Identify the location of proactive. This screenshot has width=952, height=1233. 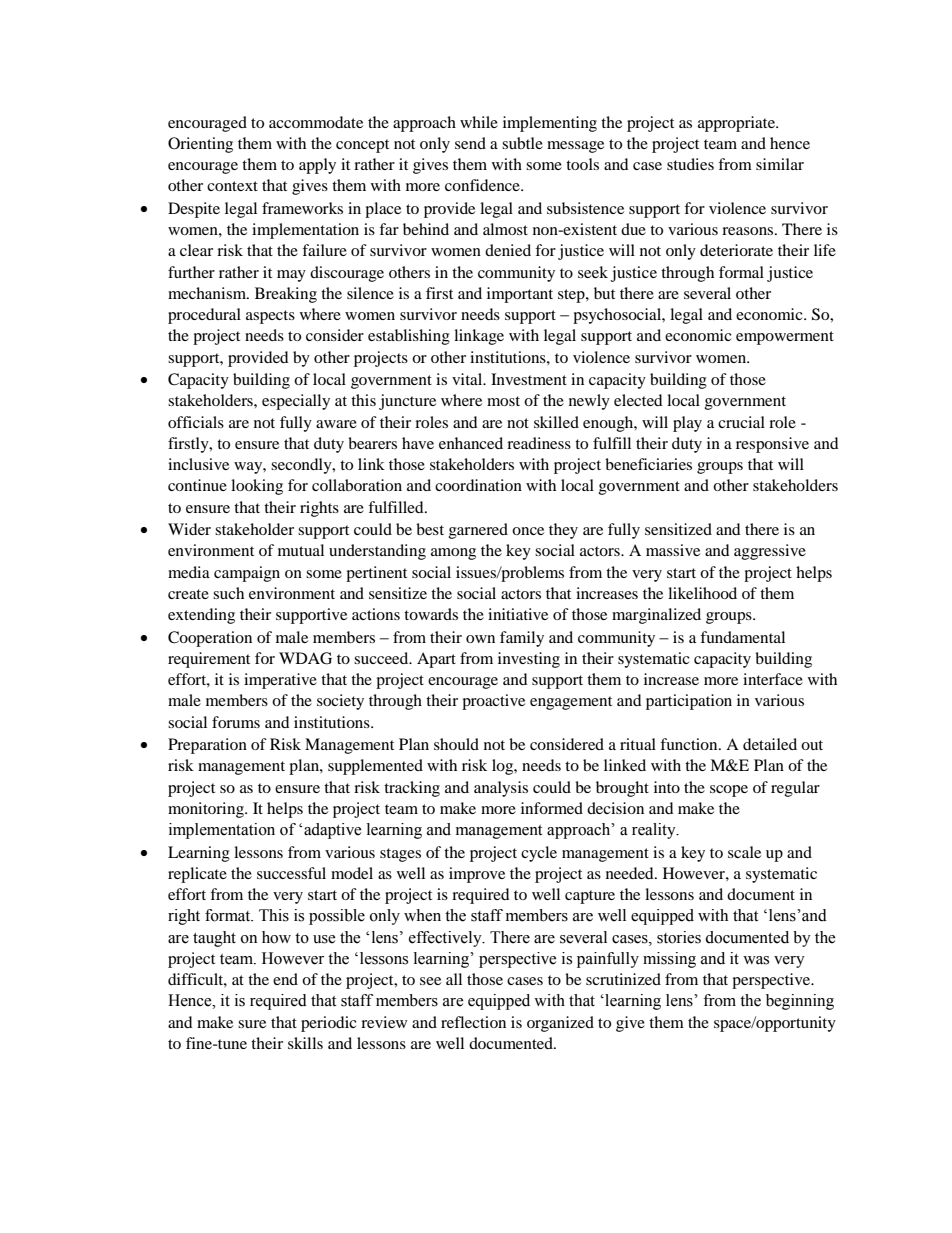
(493, 702).
